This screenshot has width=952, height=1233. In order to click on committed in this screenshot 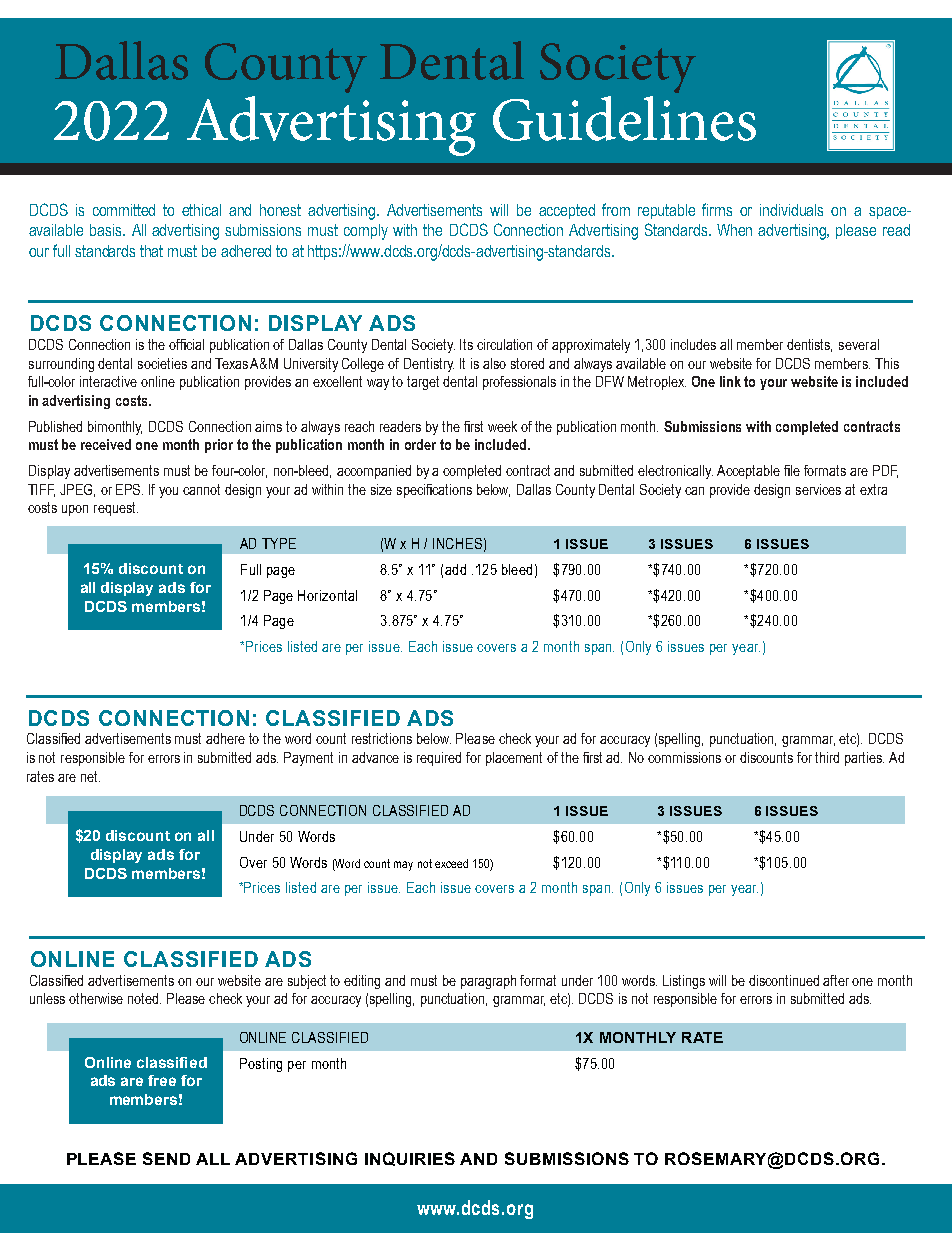, I will do `click(124, 210)`.
